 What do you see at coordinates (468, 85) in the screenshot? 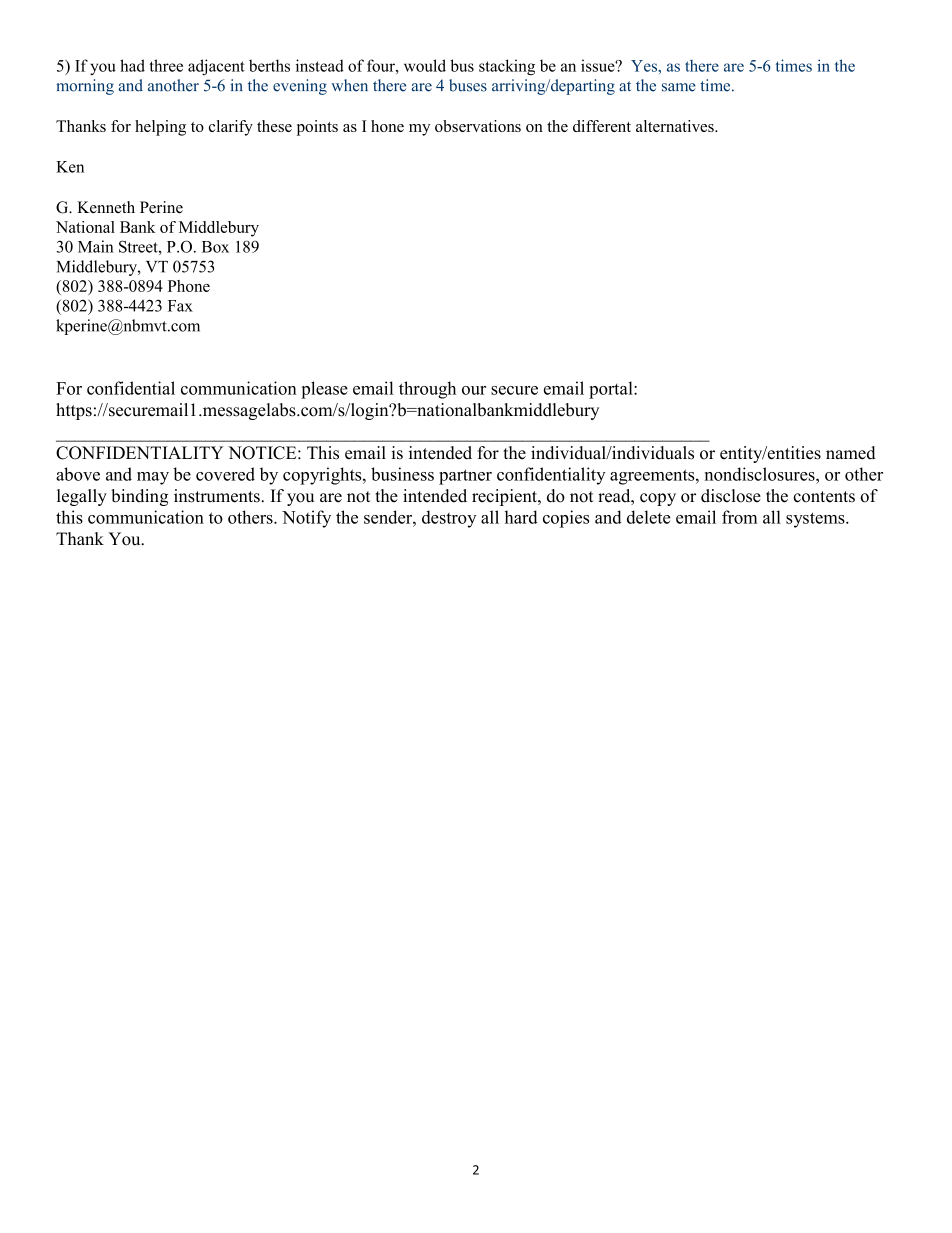
I see `buses` at bounding box center [468, 85].
